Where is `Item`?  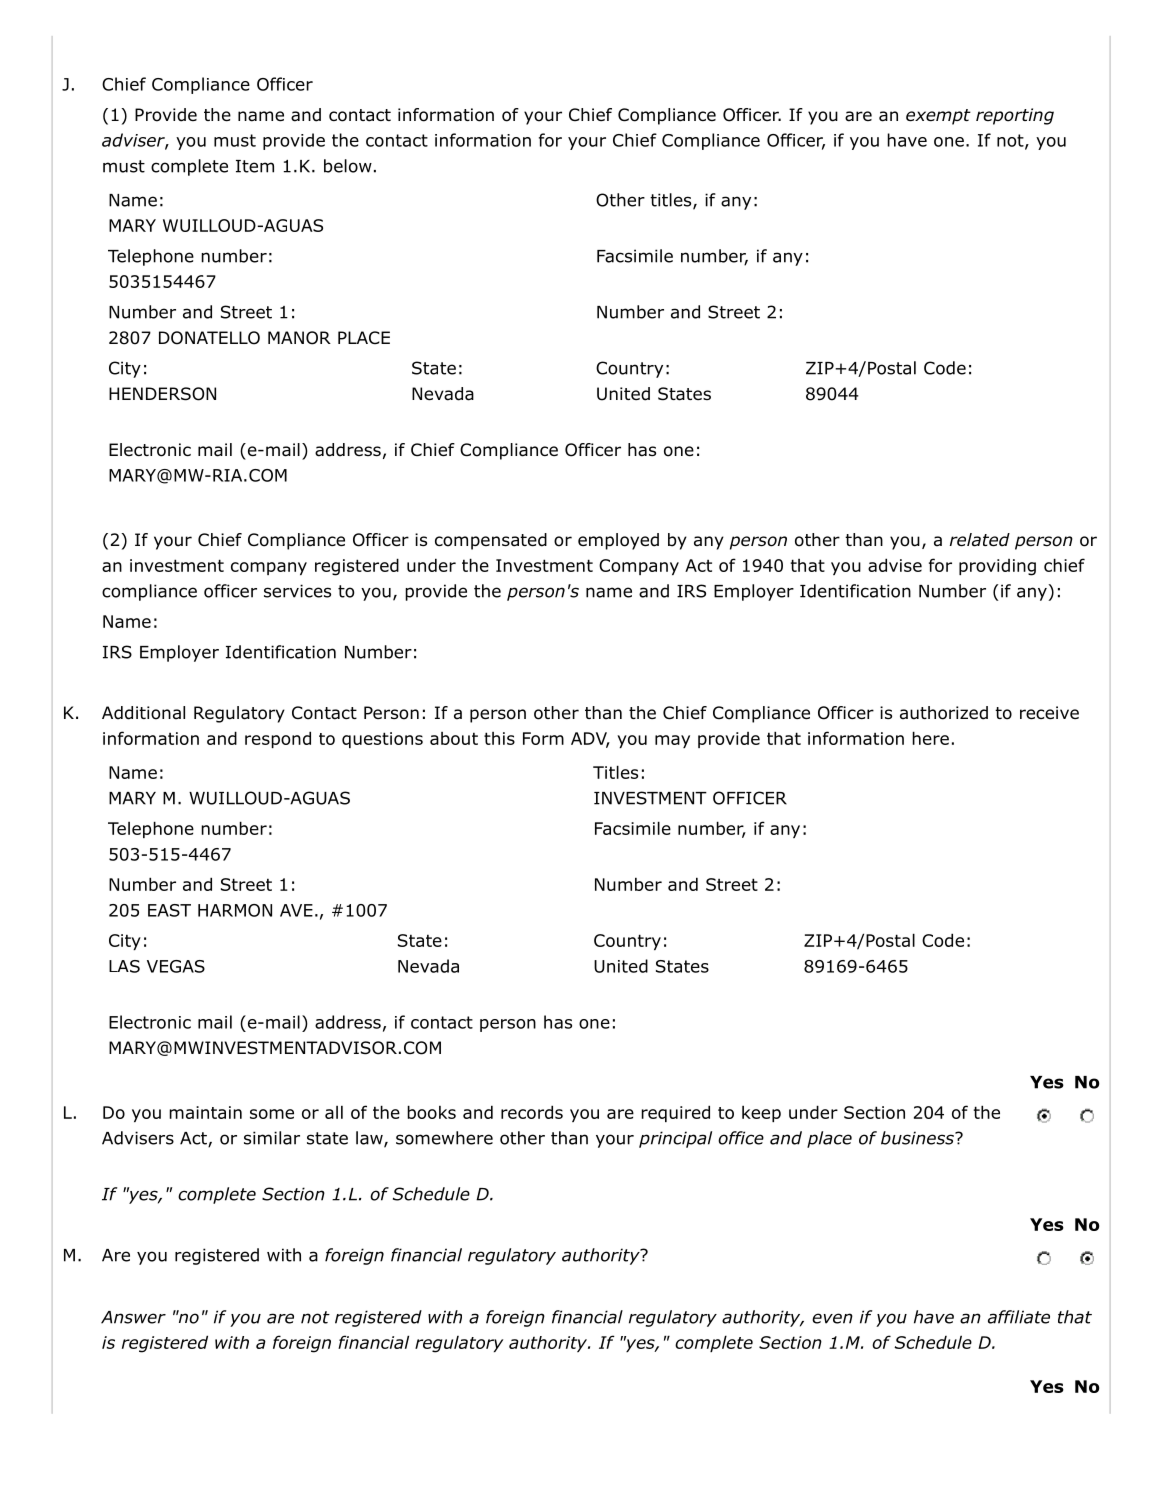 Item is located at coordinates (255, 166).
